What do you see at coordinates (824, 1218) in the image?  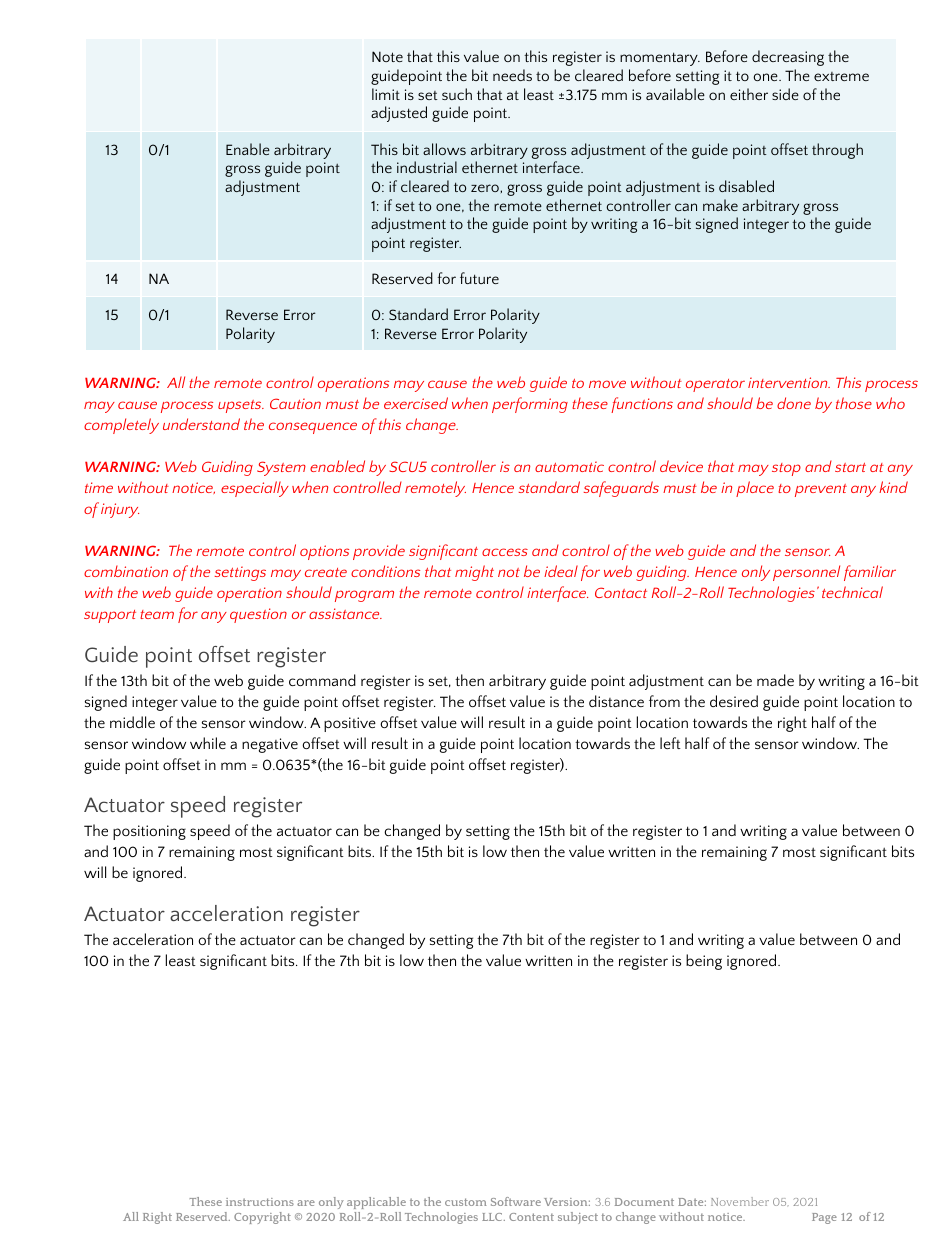 I see `Page` at bounding box center [824, 1218].
